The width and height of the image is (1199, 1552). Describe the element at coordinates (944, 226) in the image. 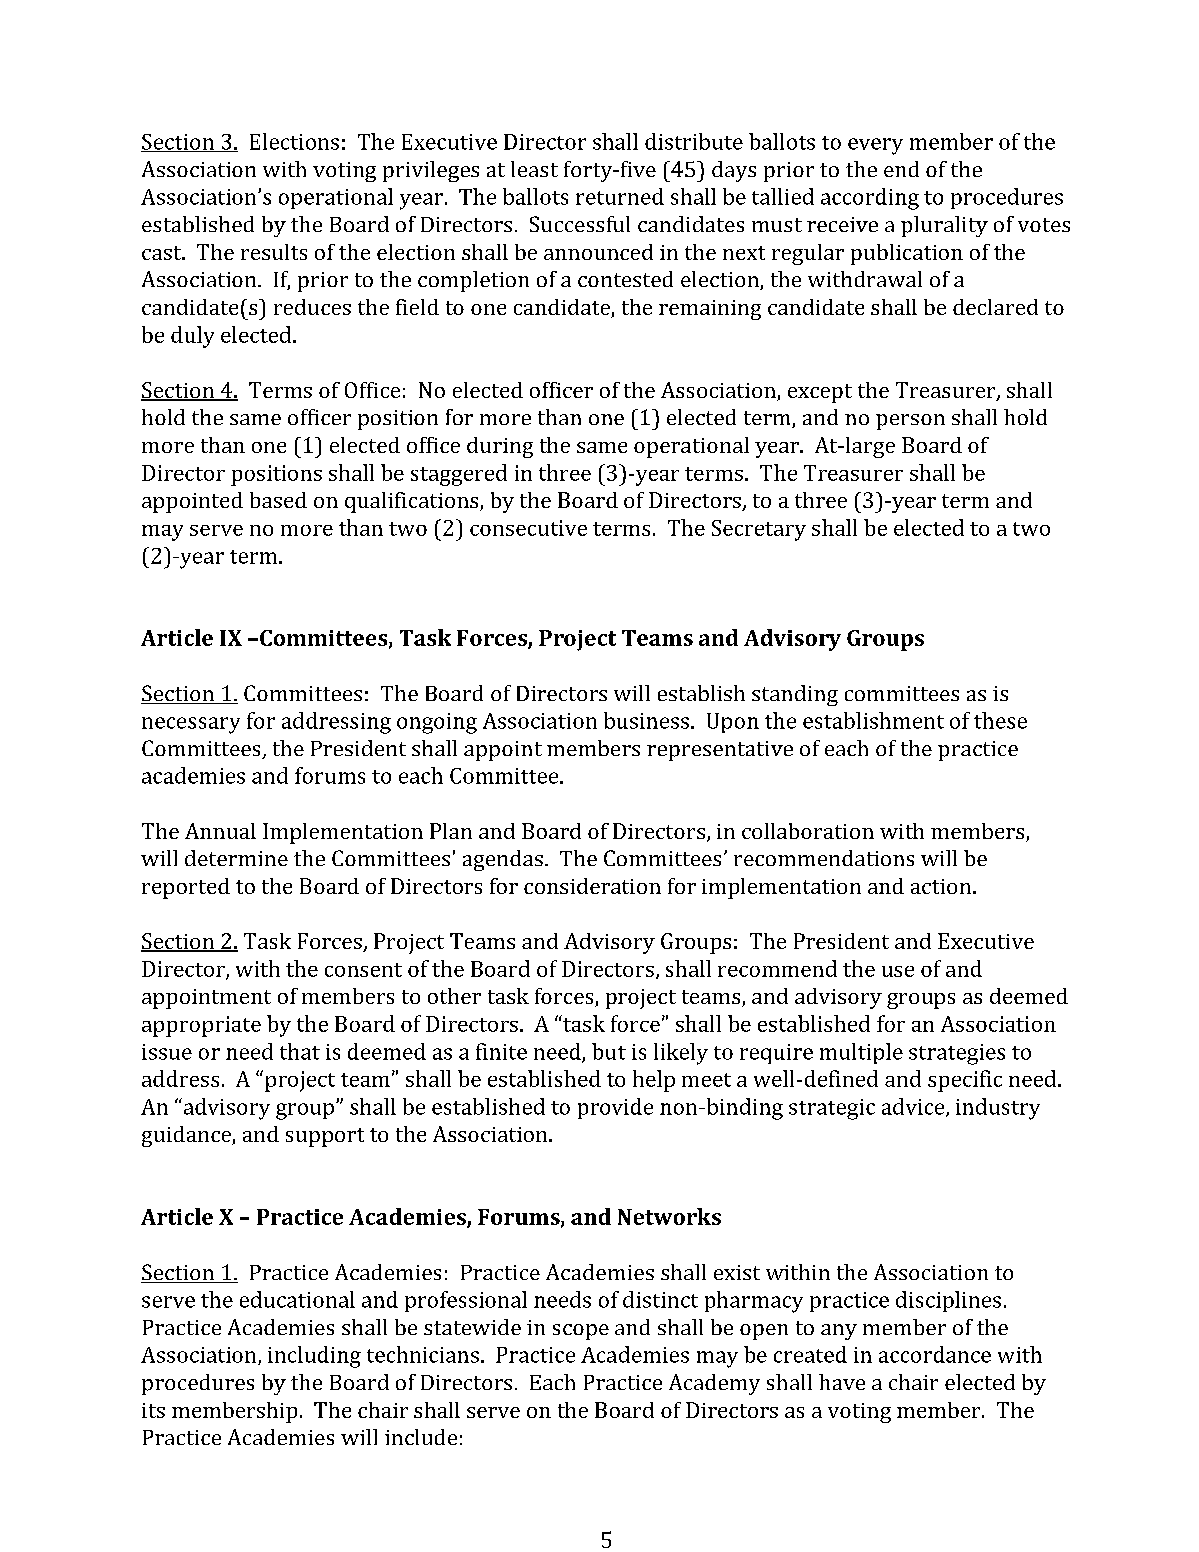

I see `plurality` at that location.
